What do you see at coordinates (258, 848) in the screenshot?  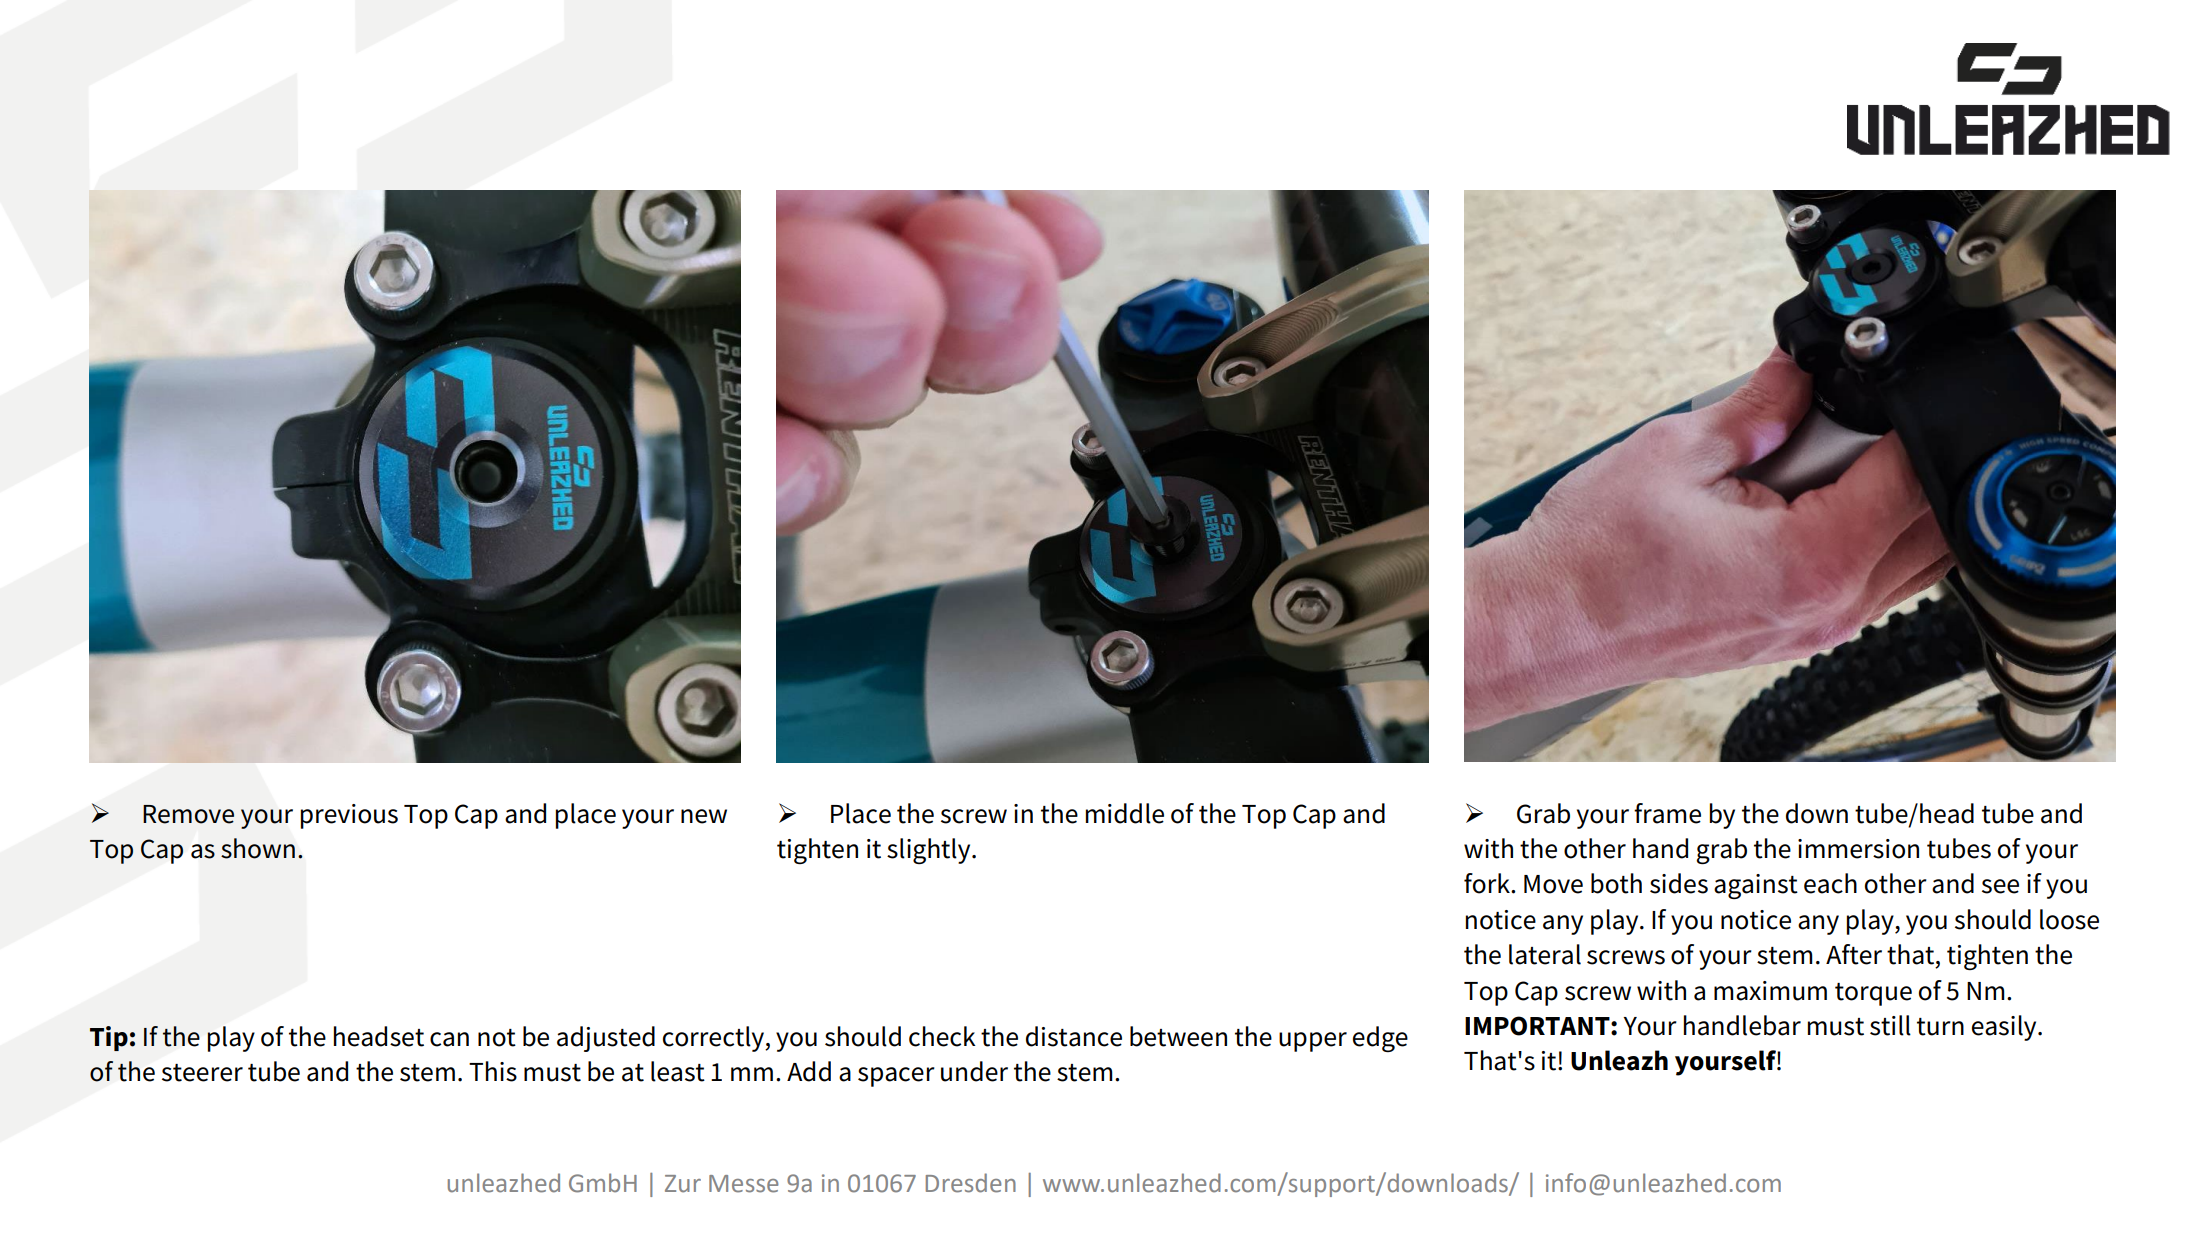 I see `shown` at bounding box center [258, 848].
